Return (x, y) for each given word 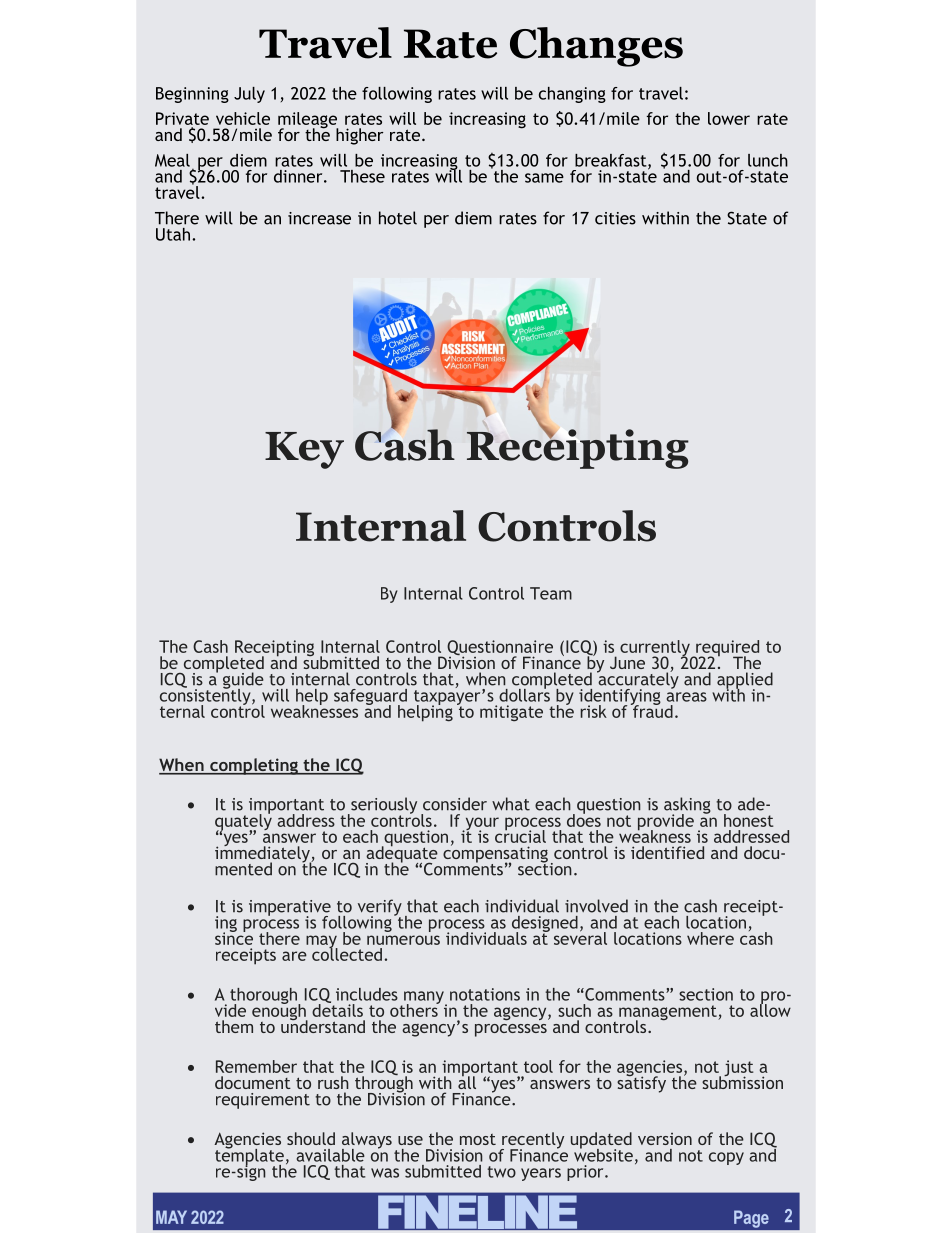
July (249, 95)
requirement (263, 1101)
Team (551, 593)
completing (254, 766)
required (726, 649)
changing (572, 95)
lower (729, 118)
